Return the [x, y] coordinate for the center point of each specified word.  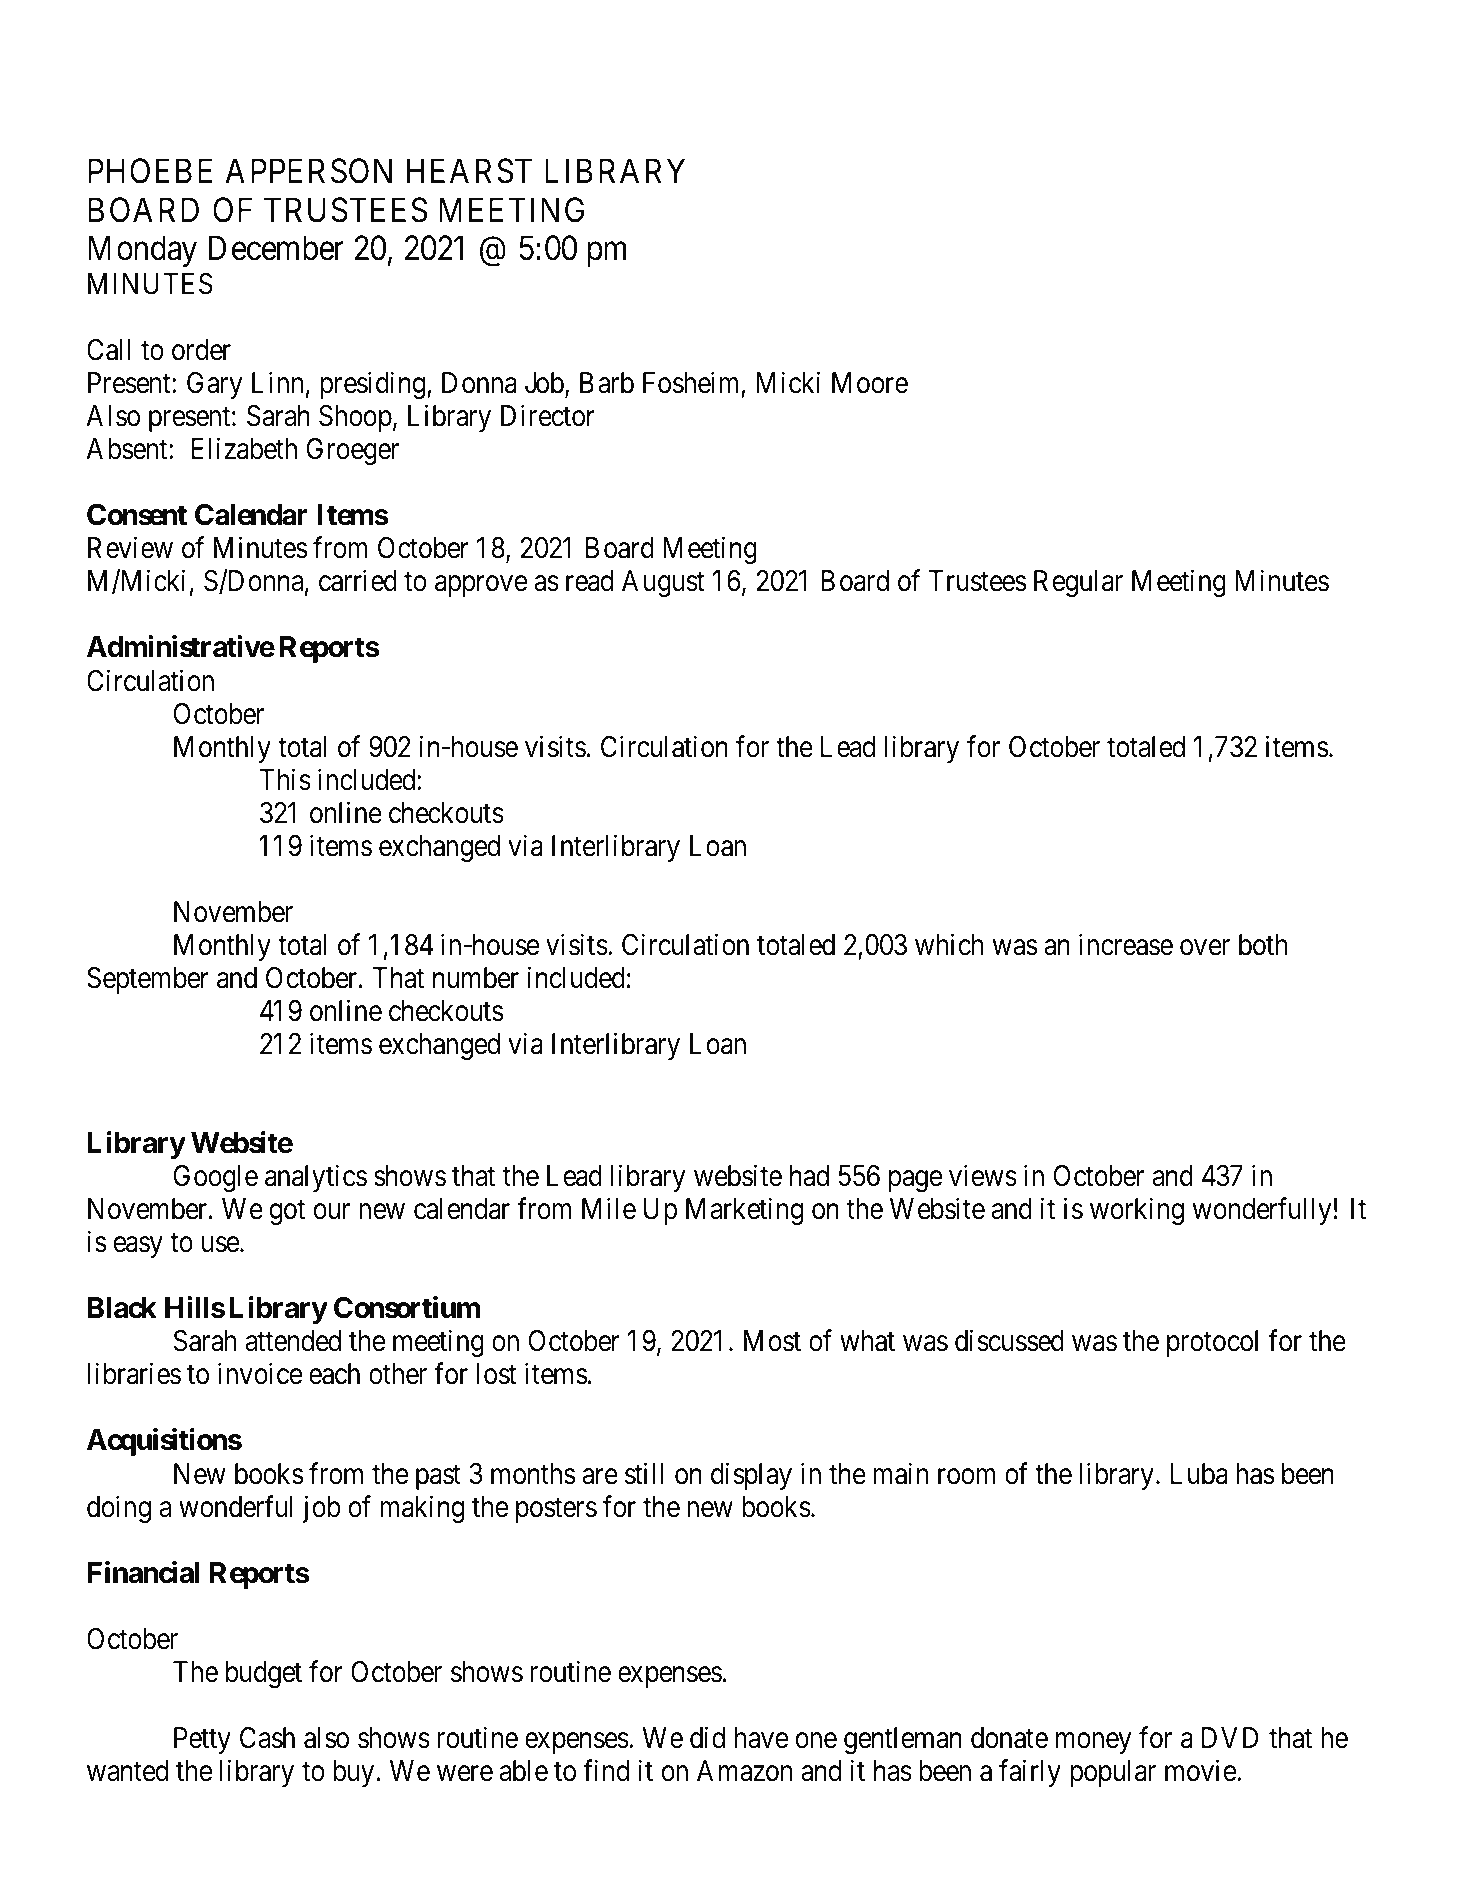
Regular [1078, 583]
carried [358, 581]
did [707, 1737]
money [1093, 1743]
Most [772, 1341]
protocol [1212, 1343]
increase [1126, 944]
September [148, 980]
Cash [267, 1738]
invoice [260, 1374]
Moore [870, 383]
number [476, 978]
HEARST [469, 171]
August [663, 583]
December [276, 248]
